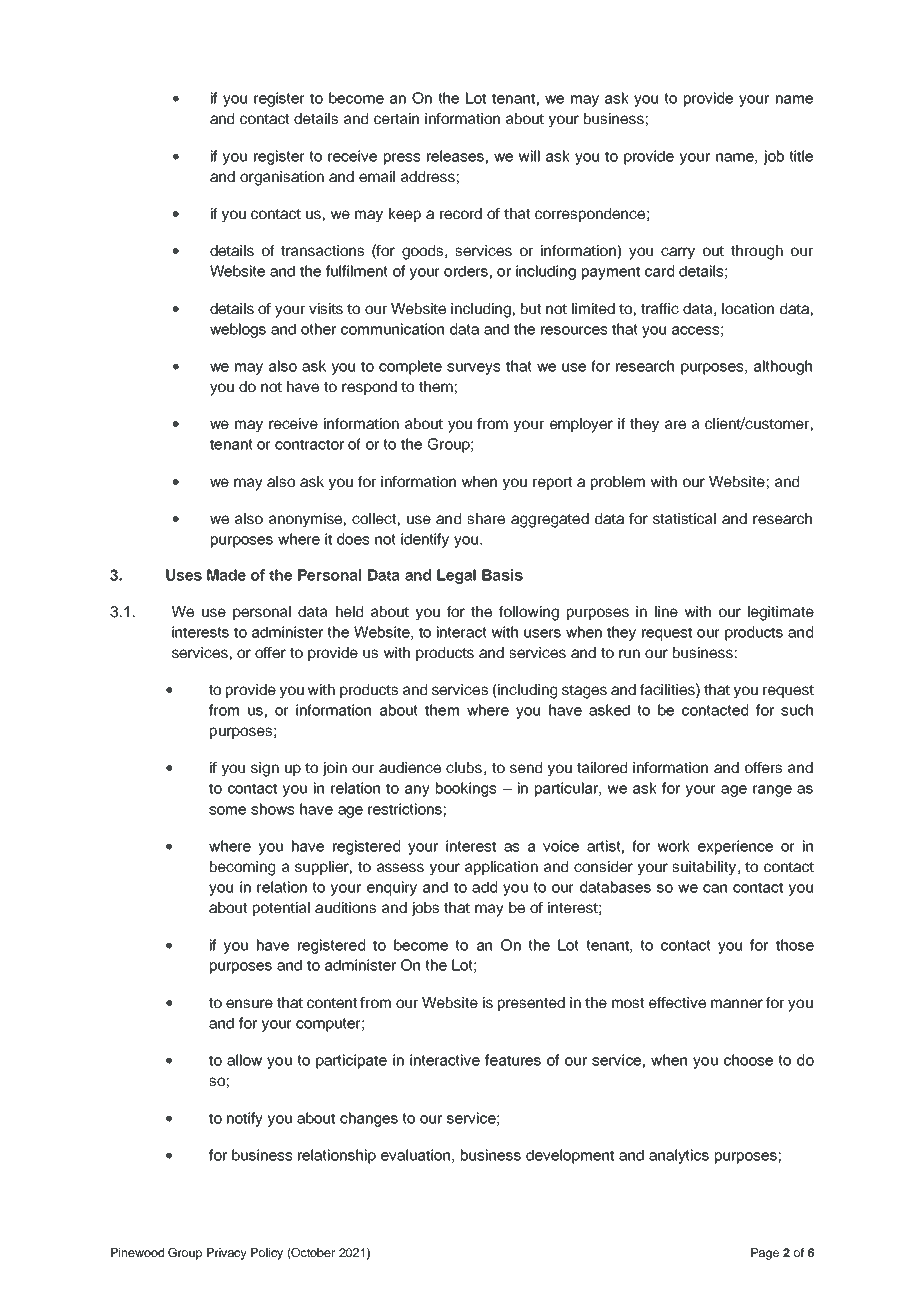 This screenshot has width=924, height=1308. I want to click on clubs, so click(464, 767).
